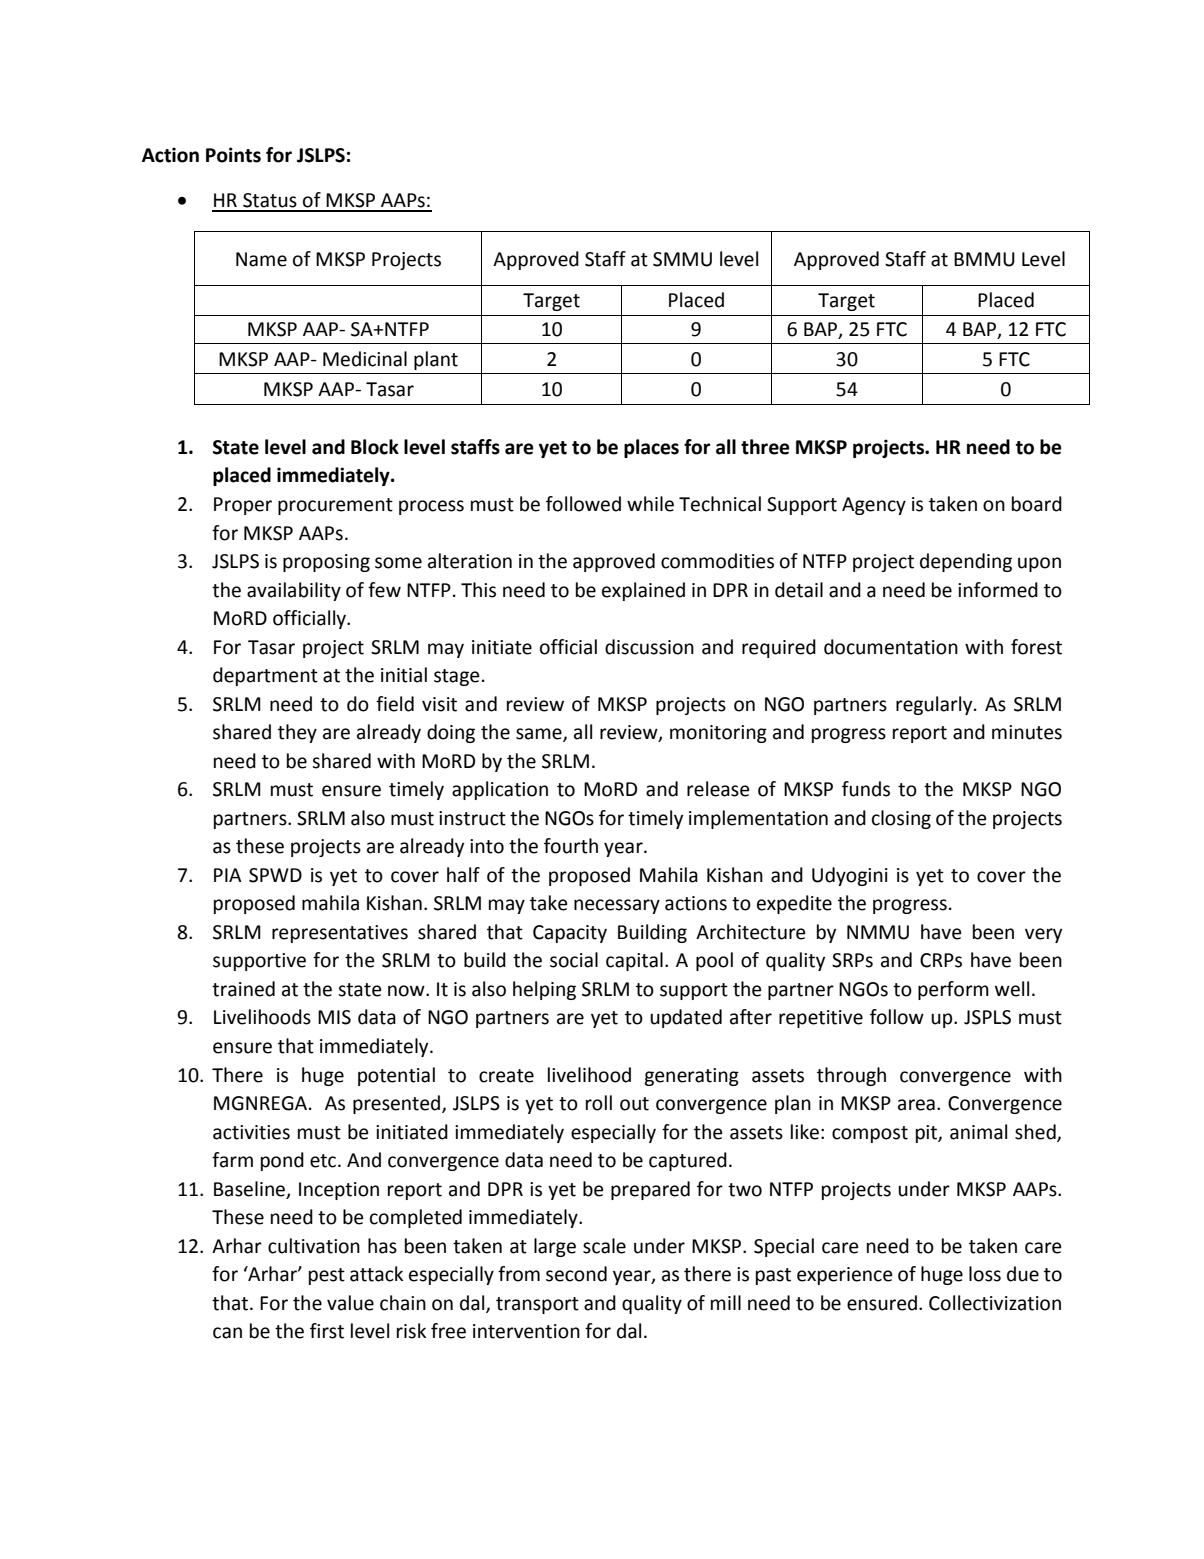  Describe the element at coordinates (765, 447) in the page. I see `three` at that location.
